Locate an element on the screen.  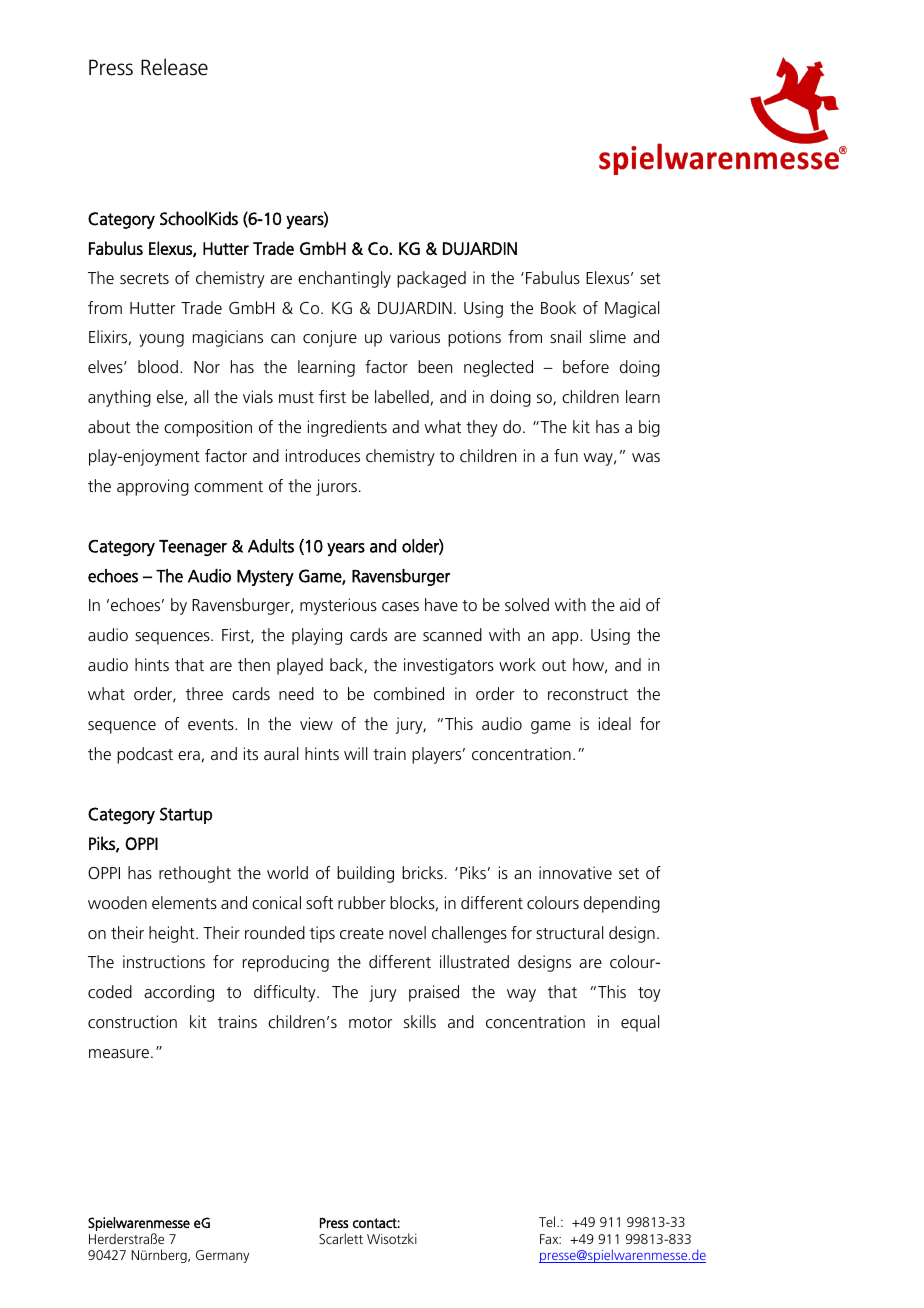
jurors is located at coordinates (336, 487).
